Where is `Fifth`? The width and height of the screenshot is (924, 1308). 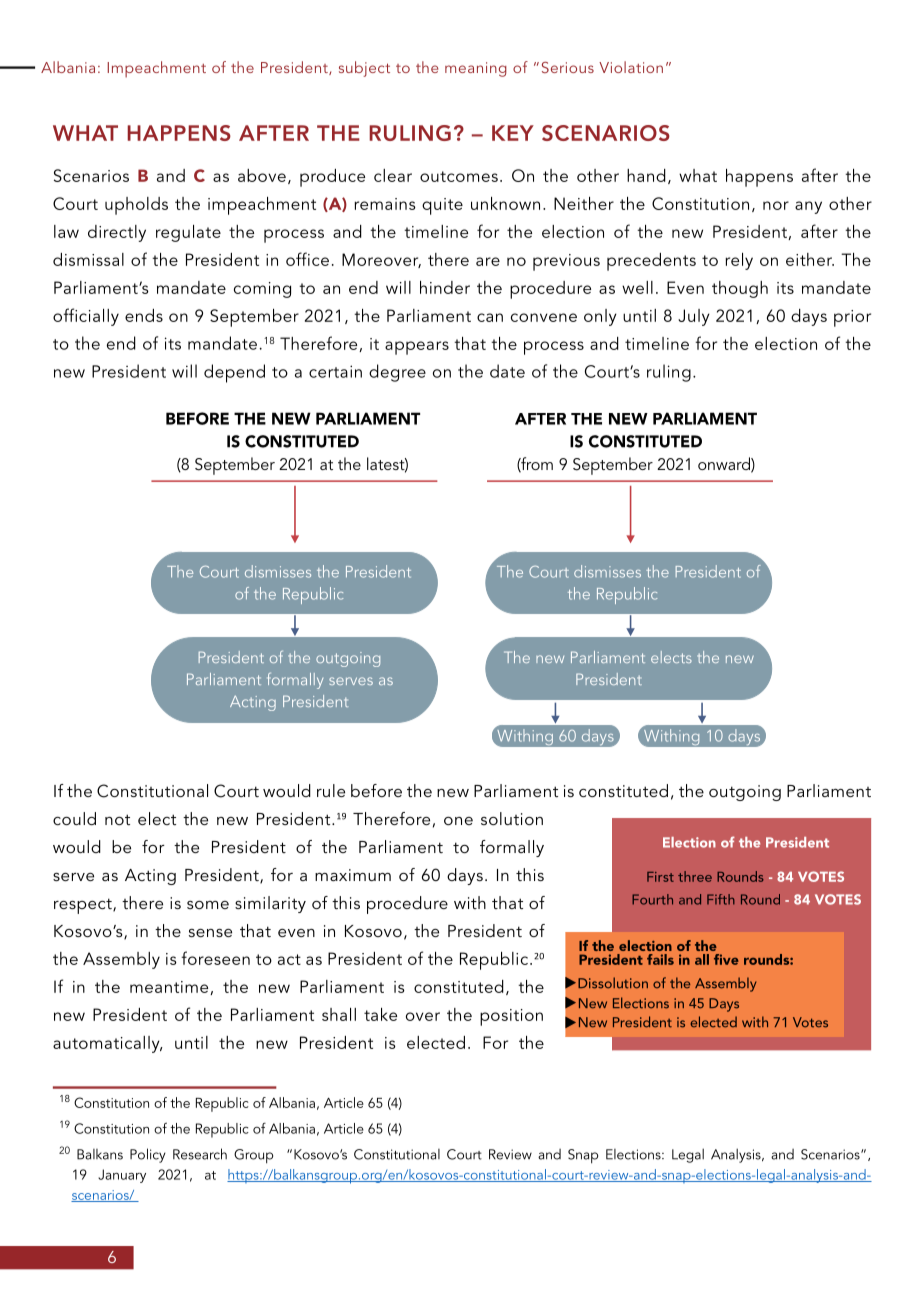 Fifth is located at coordinates (721, 899).
